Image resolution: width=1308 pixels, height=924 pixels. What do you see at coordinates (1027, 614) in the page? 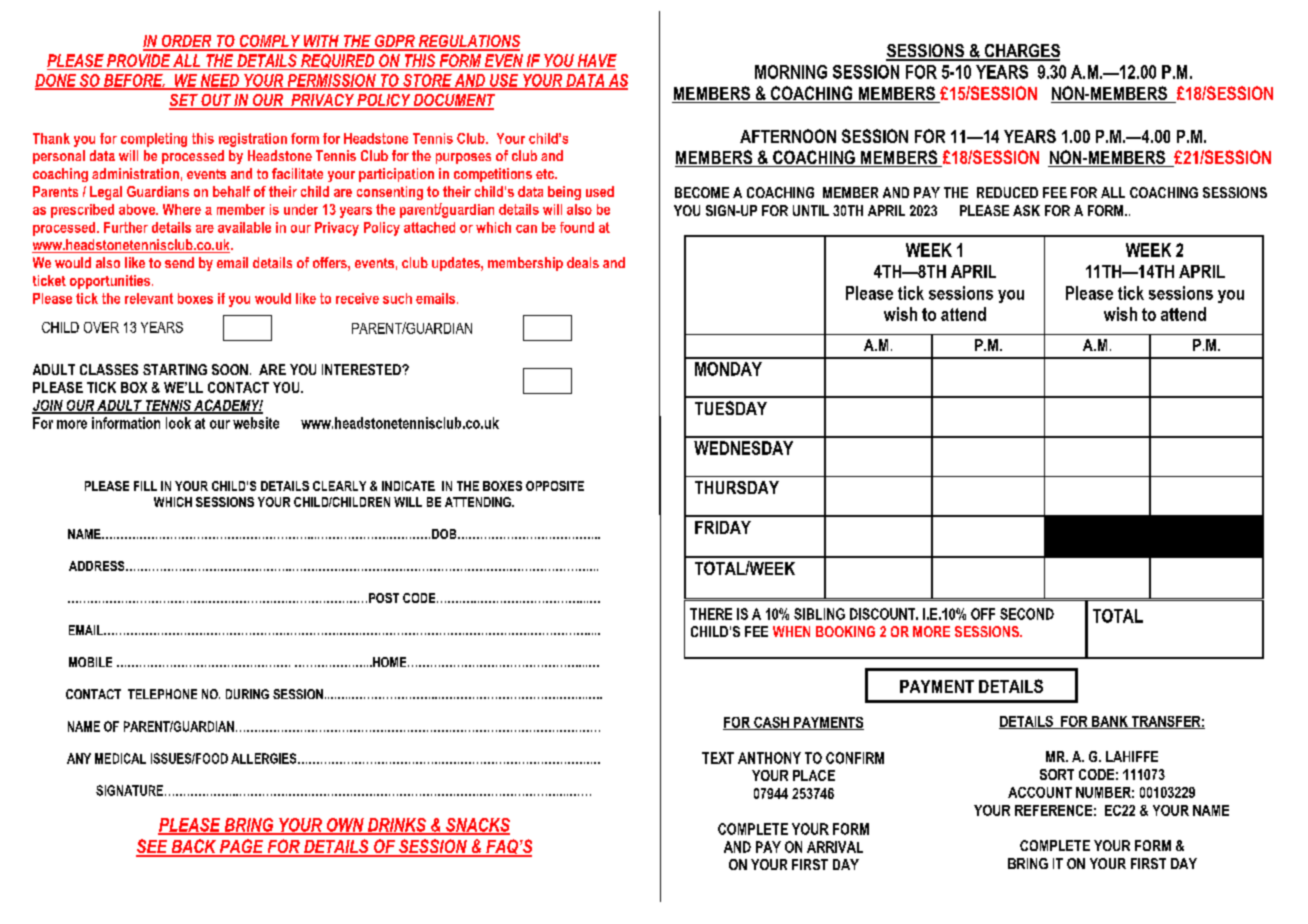
I see `SECOND` at bounding box center [1027, 614].
